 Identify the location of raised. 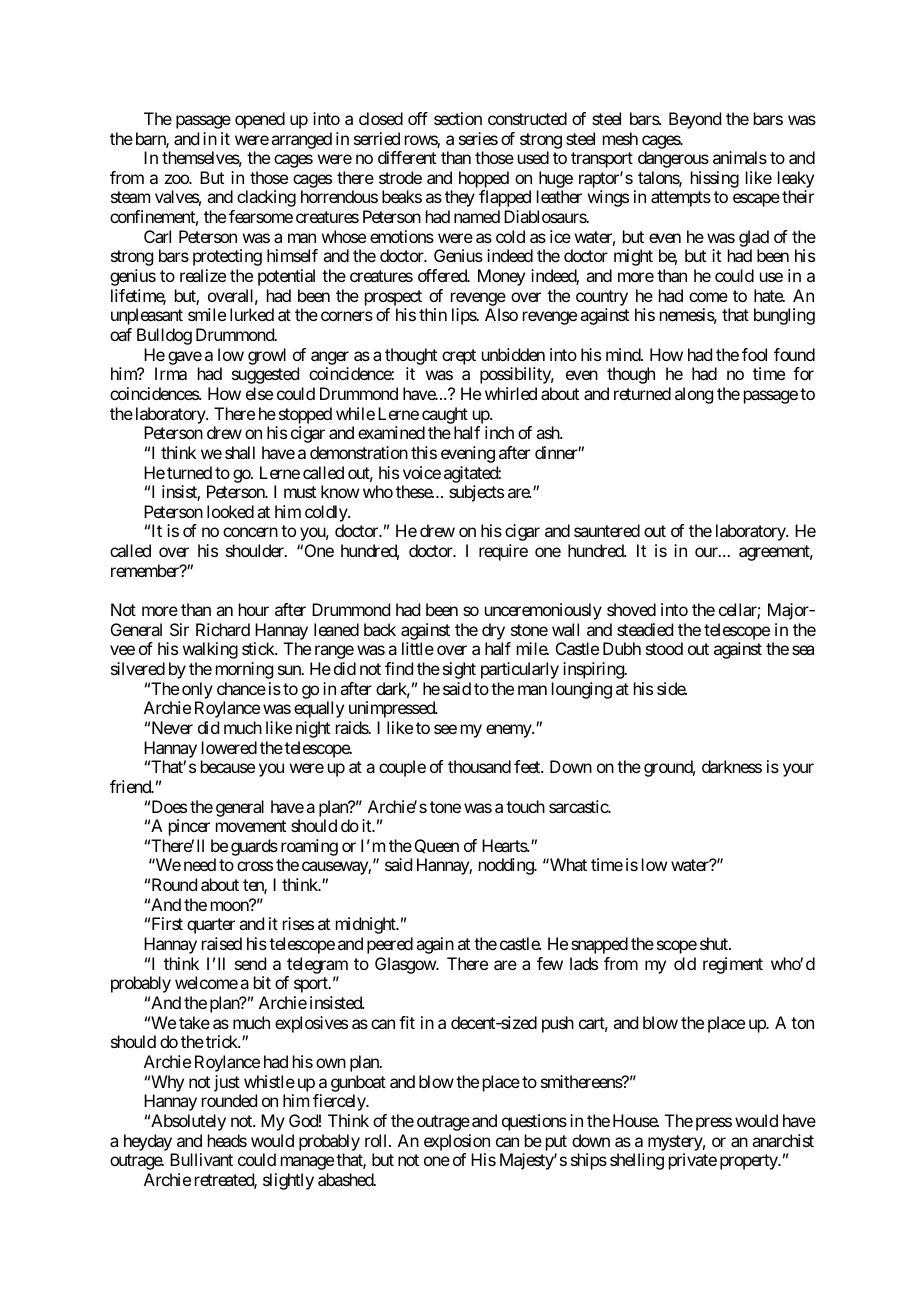
(222, 943).
